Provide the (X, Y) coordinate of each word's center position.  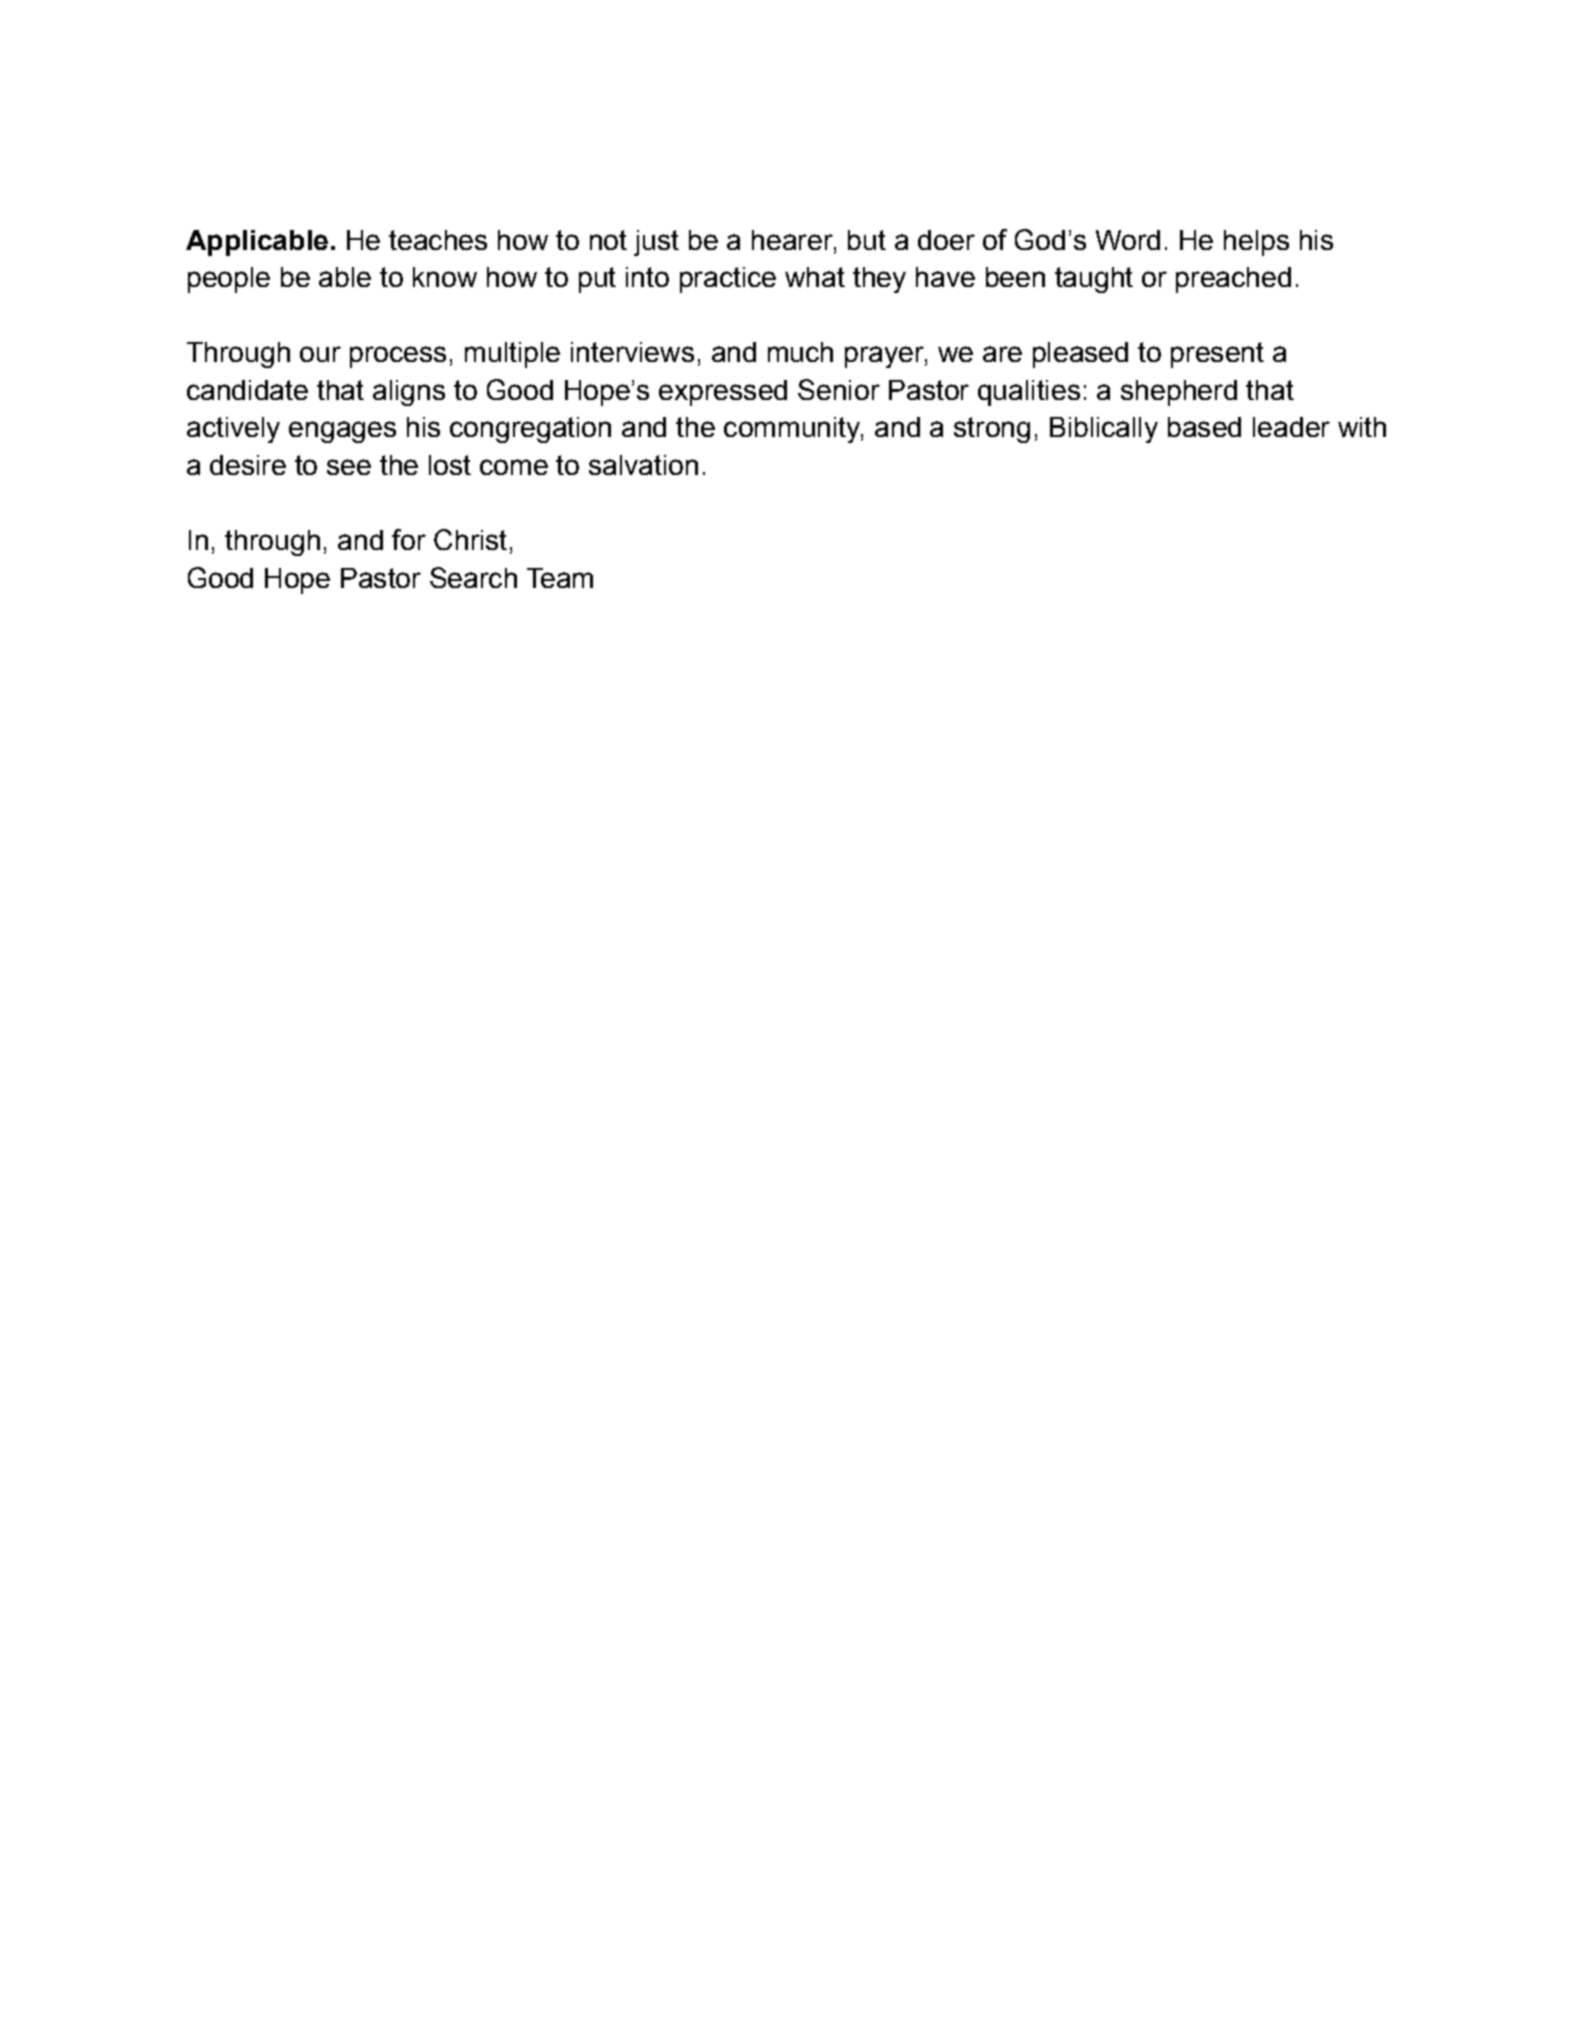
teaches (438, 240)
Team (560, 578)
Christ (470, 539)
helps (1256, 243)
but (867, 240)
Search (473, 577)
